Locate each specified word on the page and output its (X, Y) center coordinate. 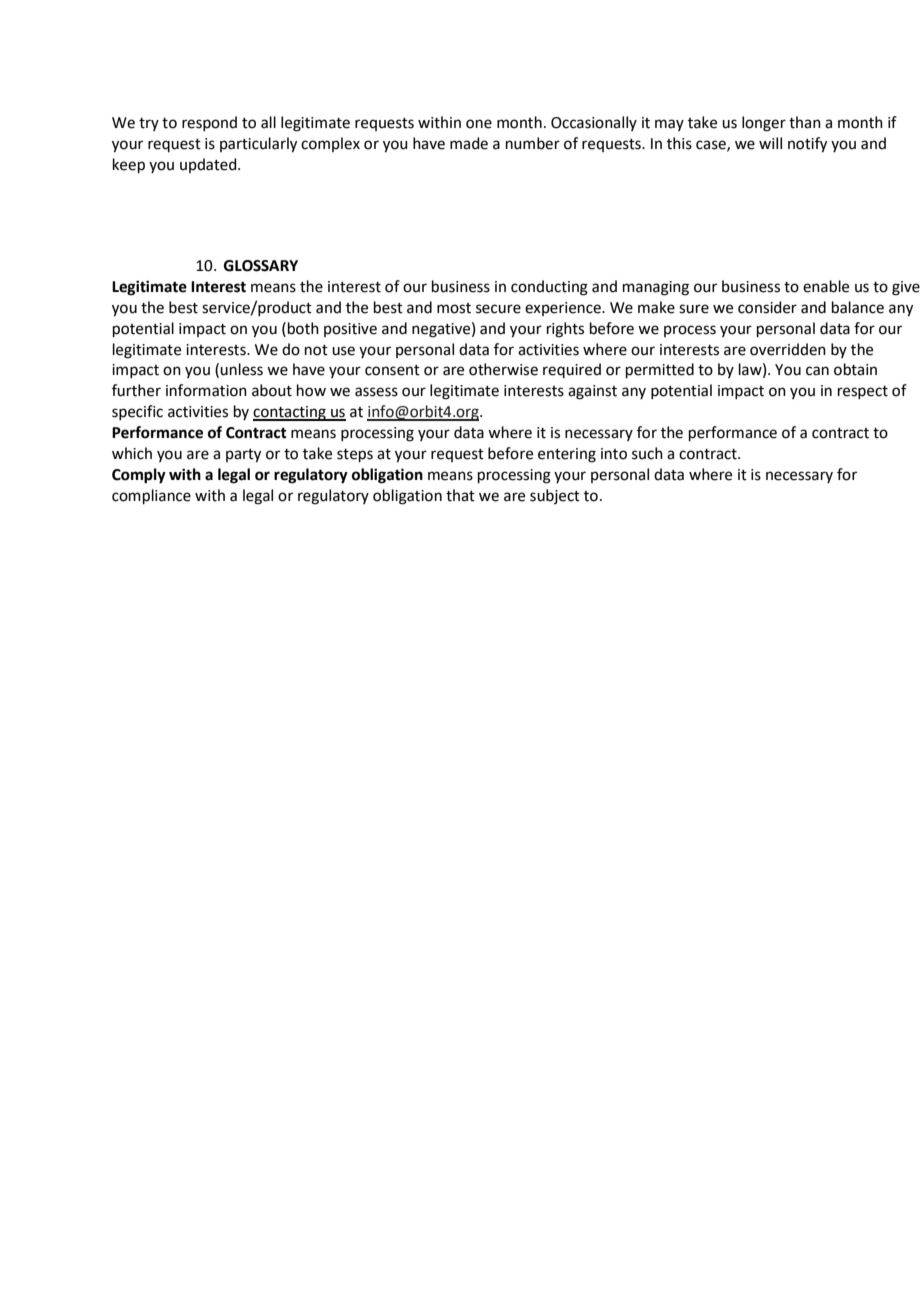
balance (858, 307)
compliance (151, 496)
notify (807, 145)
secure (498, 309)
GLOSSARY (261, 266)
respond (209, 123)
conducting (549, 288)
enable (826, 286)
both (303, 328)
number (533, 143)
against (592, 392)
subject (555, 496)
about (272, 390)
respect (863, 392)
